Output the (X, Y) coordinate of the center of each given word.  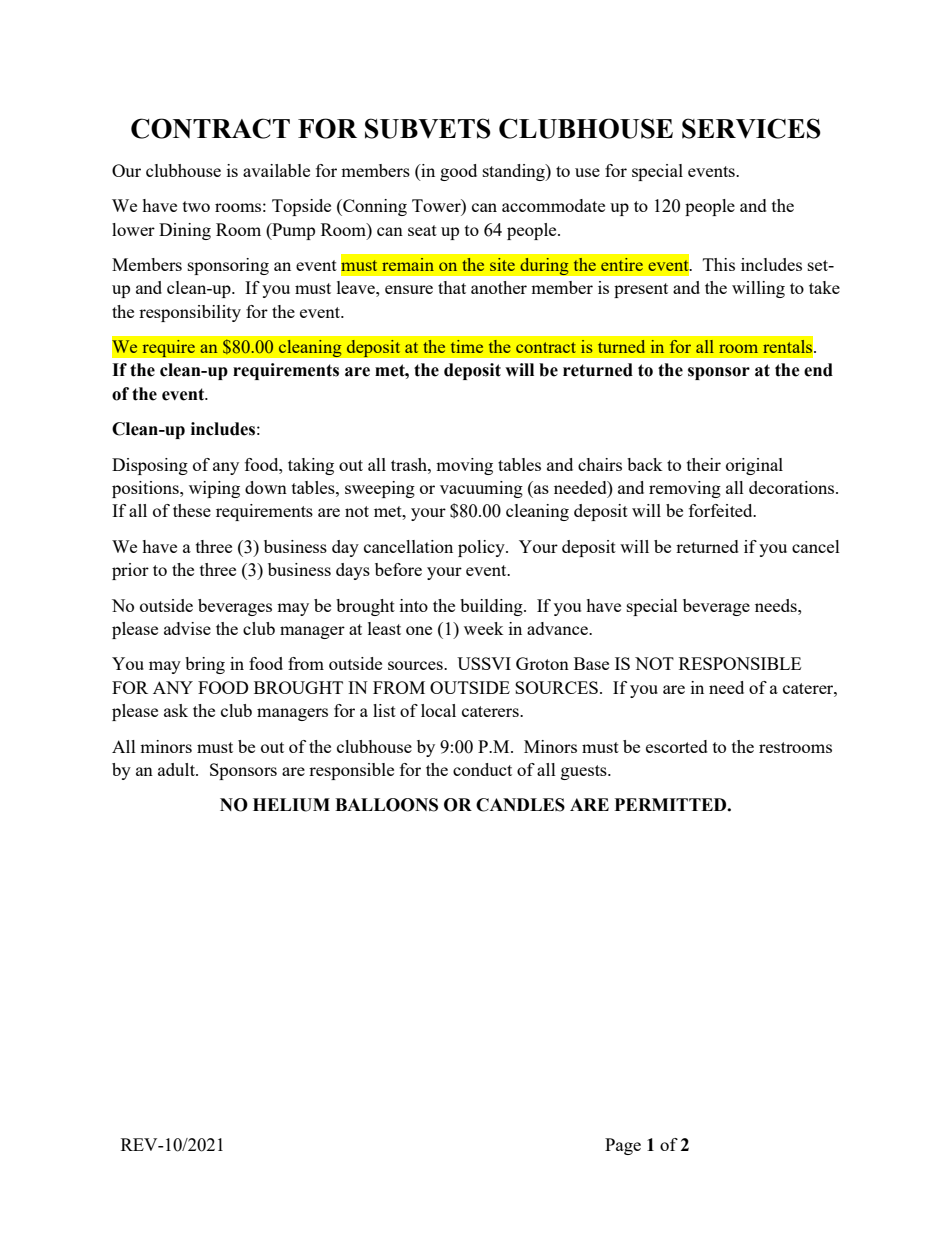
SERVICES (751, 128)
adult (177, 769)
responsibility (190, 313)
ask (176, 710)
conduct (482, 769)
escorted (677, 746)
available (276, 170)
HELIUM (291, 805)
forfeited (722, 510)
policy (482, 548)
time (467, 346)
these (192, 510)
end (818, 370)
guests (585, 772)
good (458, 172)
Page (623, 1146)
